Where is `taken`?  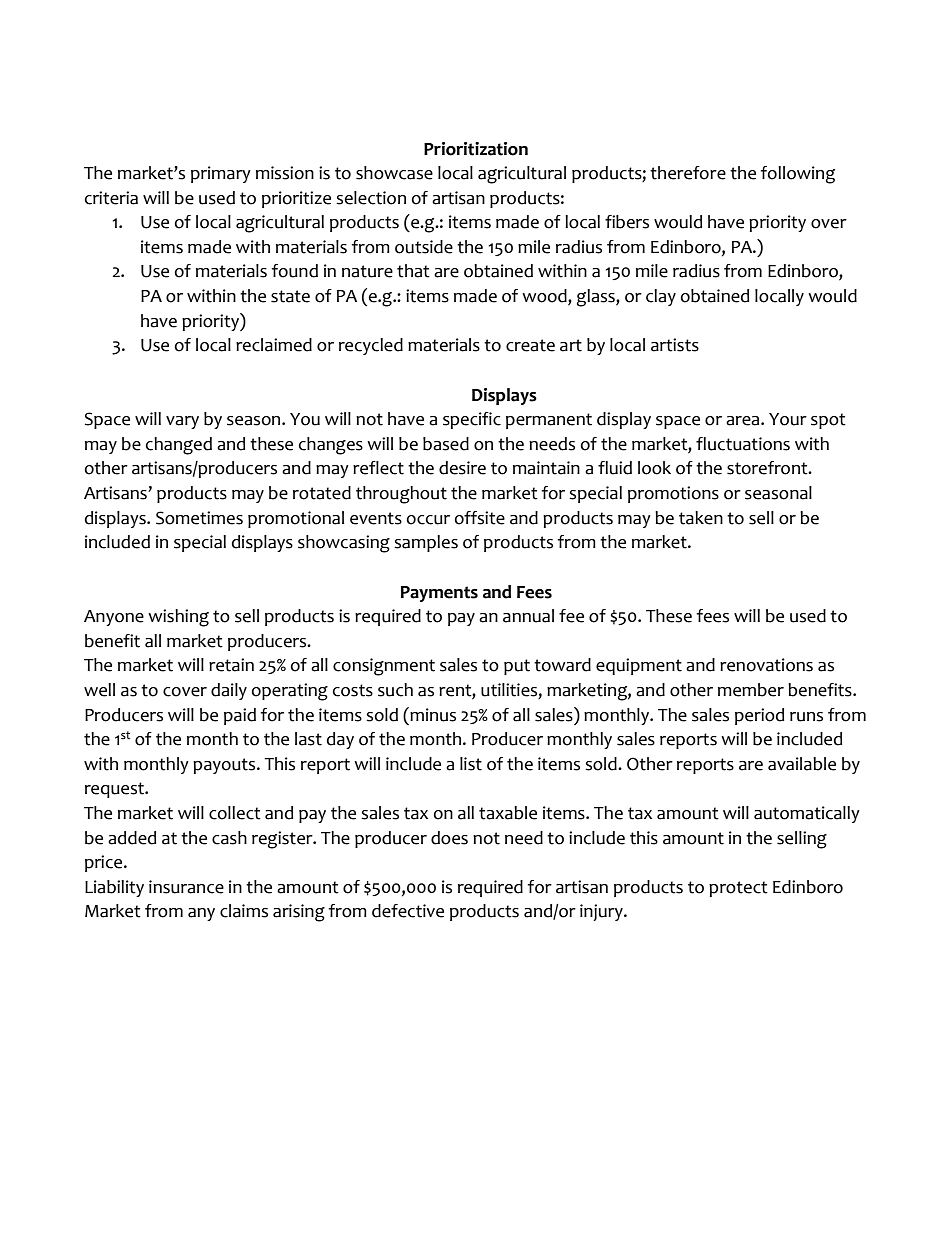 taken is located at coordinates (701, 518).
